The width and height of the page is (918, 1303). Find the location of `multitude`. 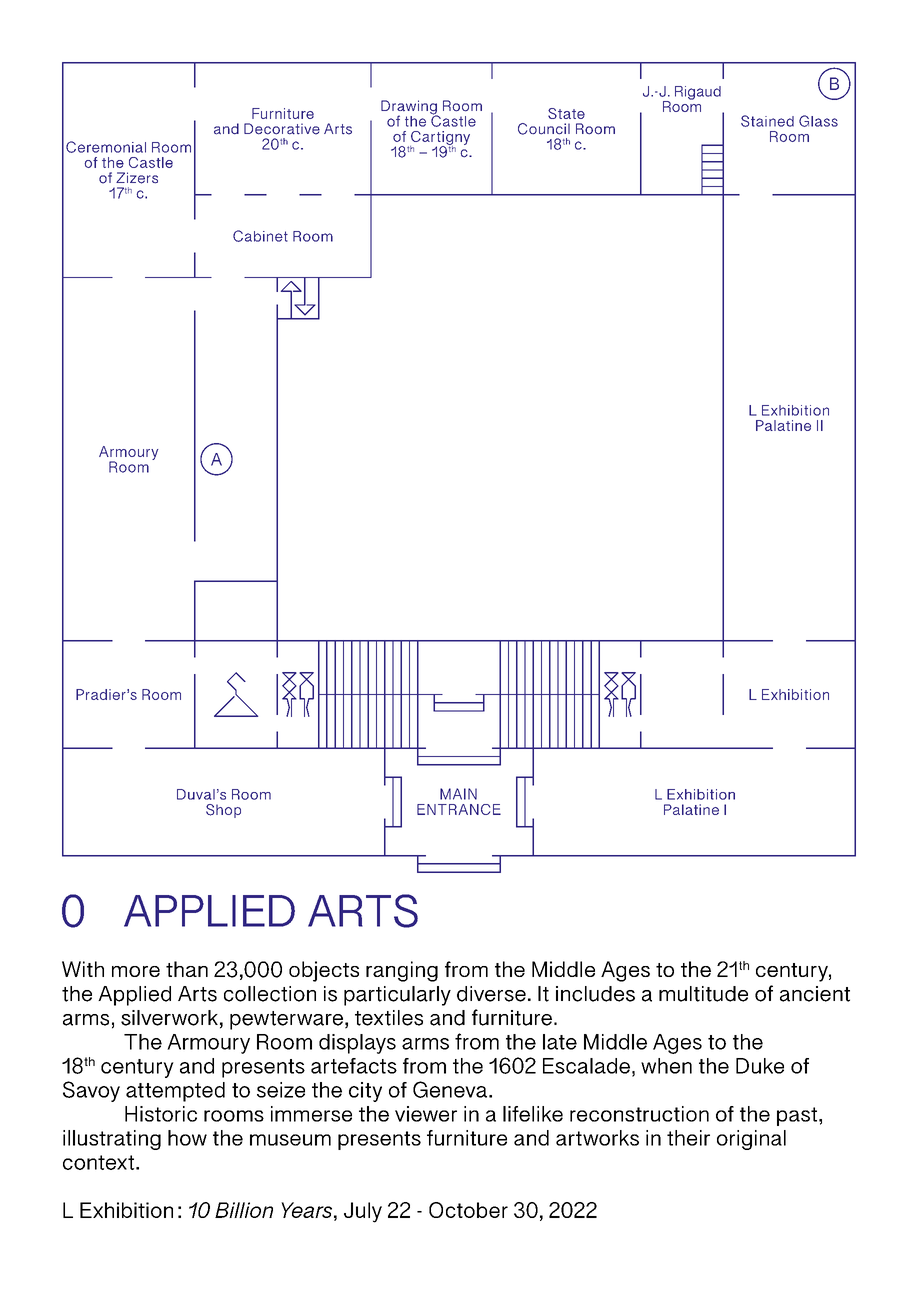

multitude is located at coordinates (703, 994).
